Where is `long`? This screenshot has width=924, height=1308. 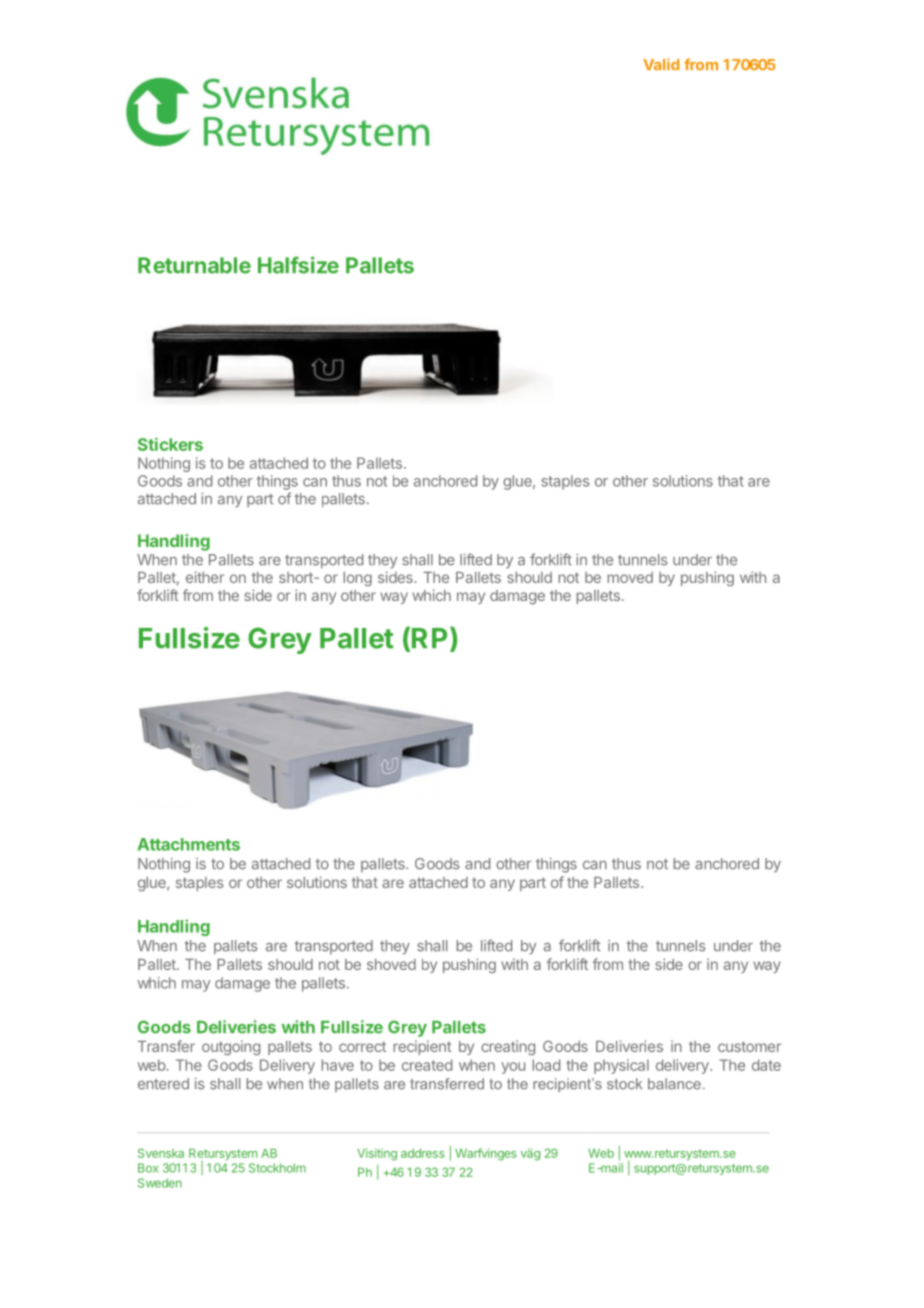 long is located at coordinates (358, 579).
